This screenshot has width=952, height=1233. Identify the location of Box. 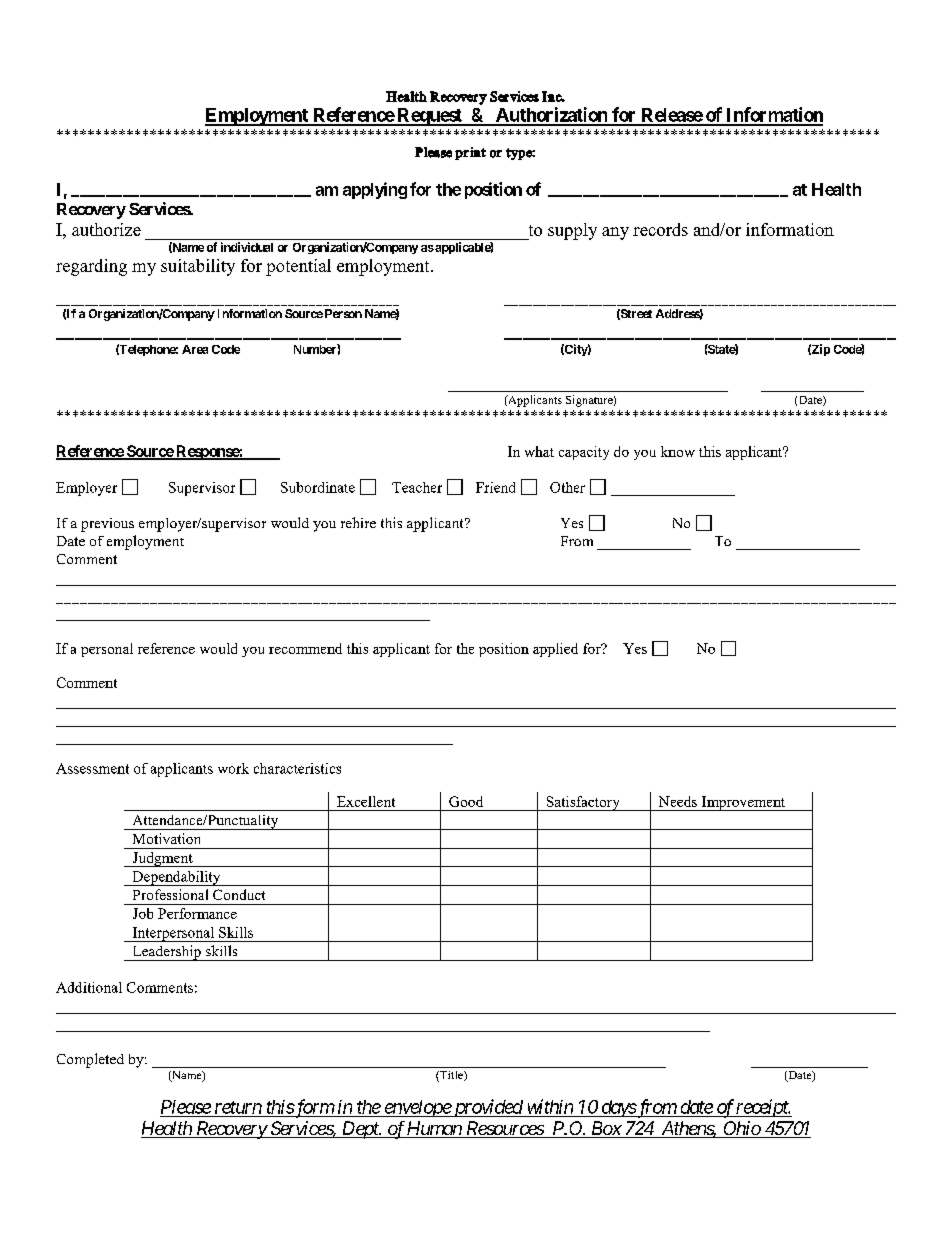
(605, 1129).
